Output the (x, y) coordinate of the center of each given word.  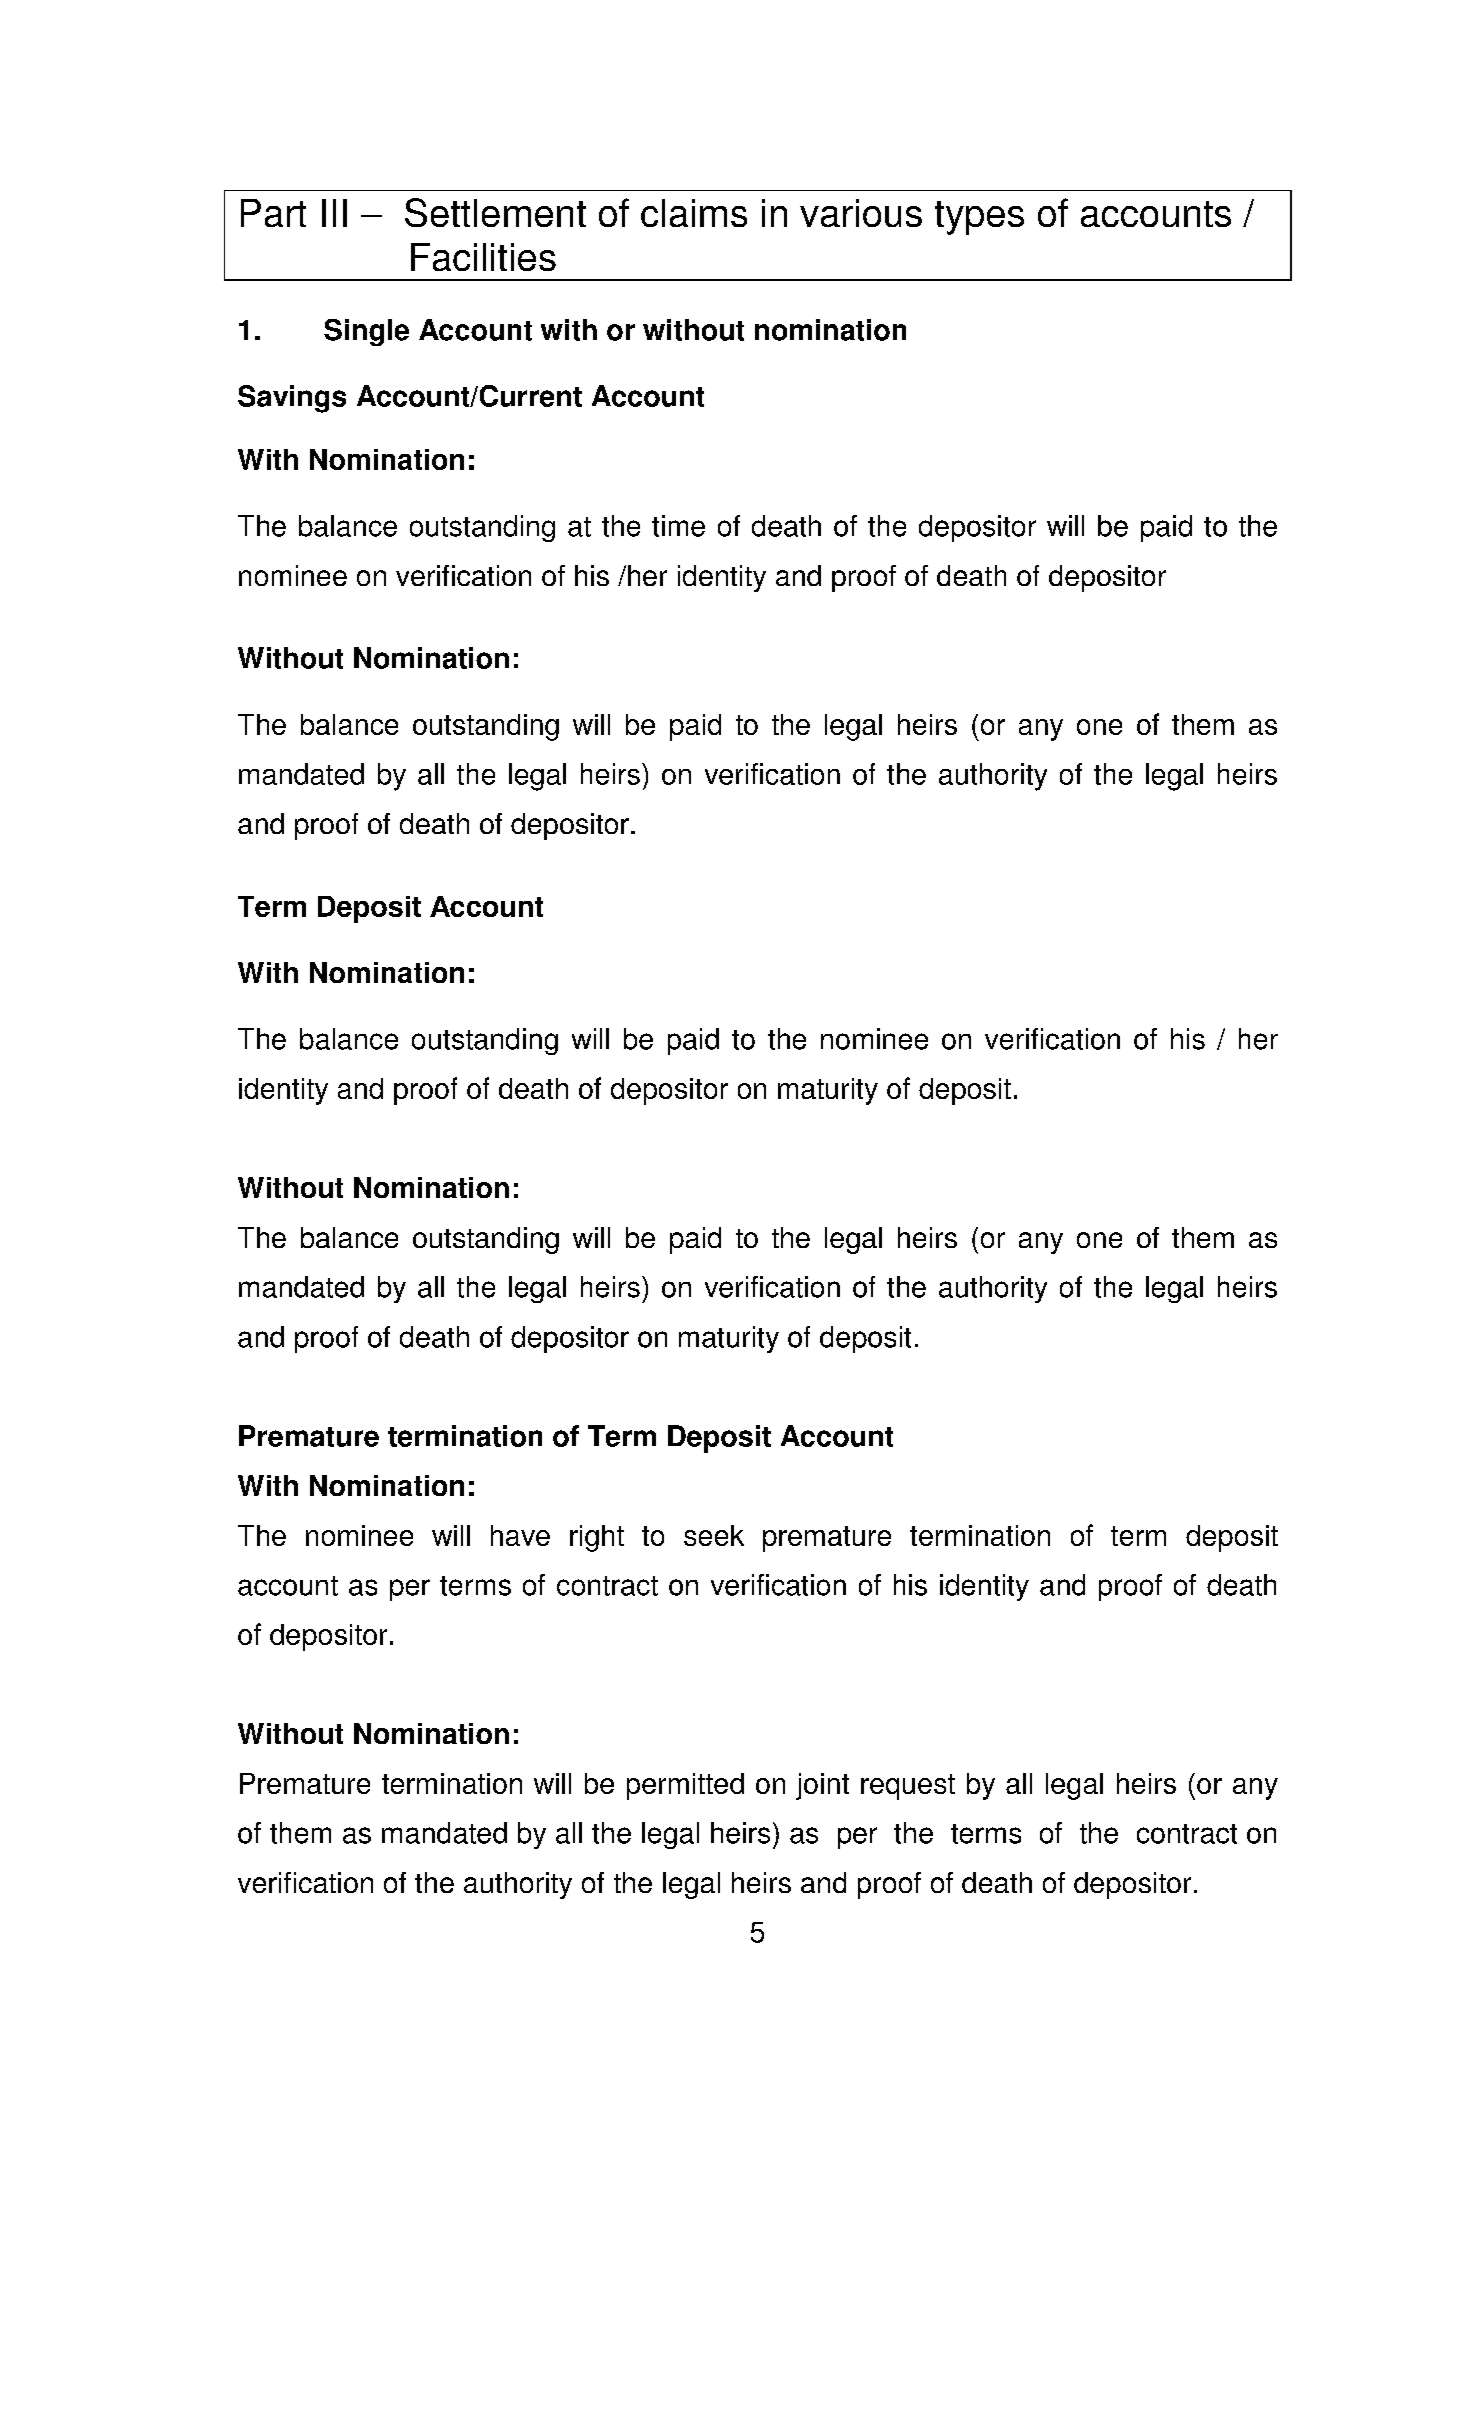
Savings (292, 399)
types (979, 218)
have (520, 1535)
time (678, 526)
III (334, 213)
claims (694, 213)
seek (714, 1535)
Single (366, 332)
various (861, 213)
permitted (685, 1786)
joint (822, 1786)
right (597, 1538)
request (908, 1787)
